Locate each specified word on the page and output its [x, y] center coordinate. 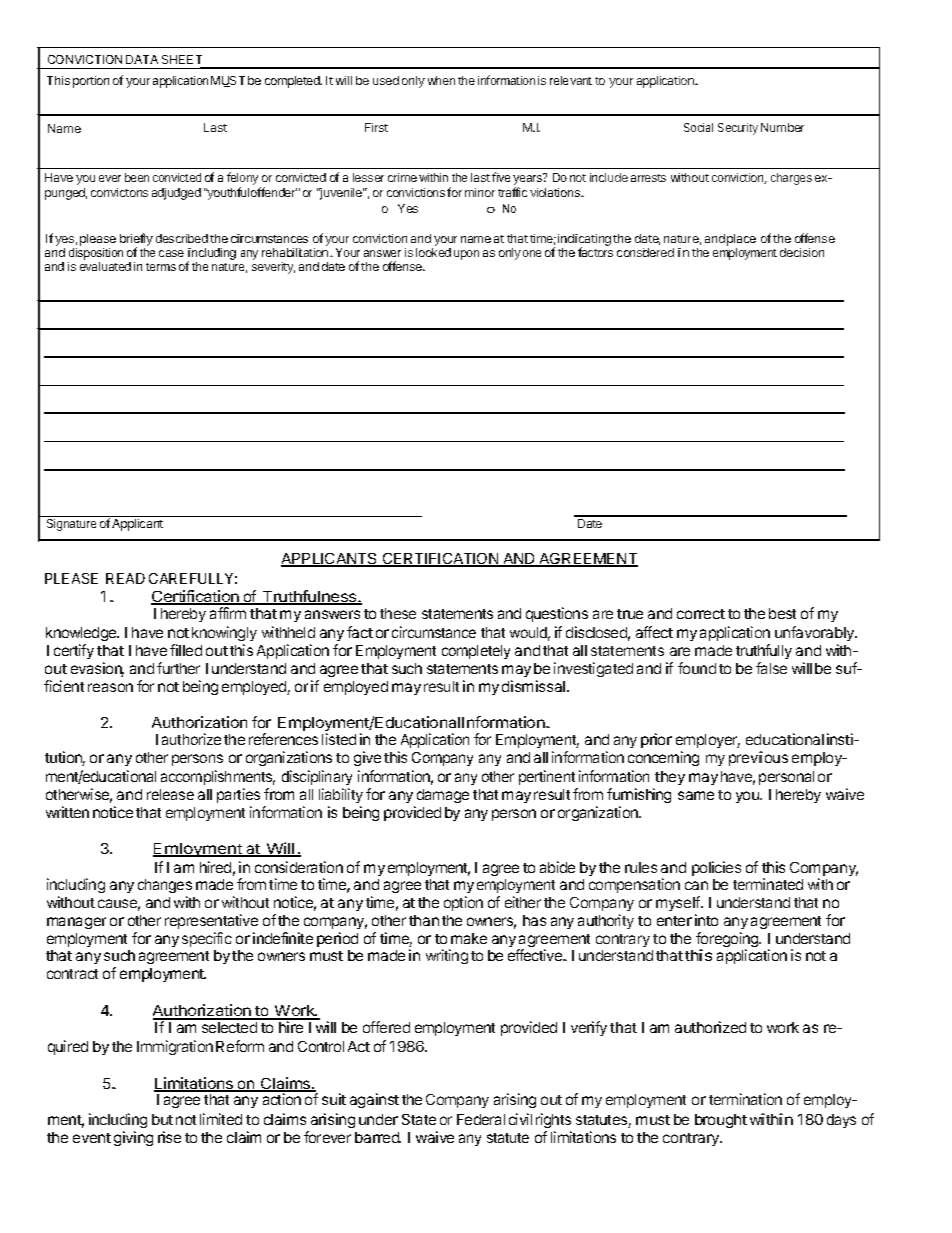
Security [738, 129]
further [178, 668]
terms [161, 267]
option [463, 903]
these [398, 613]
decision [802, 252]
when [441, 80]
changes [165, 888]
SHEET [183, 61]
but [162, 1119]
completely [476, 652]
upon [466, 255]
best [782, 613]
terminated [768, 884]
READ [125, 578]
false [771, 668]
